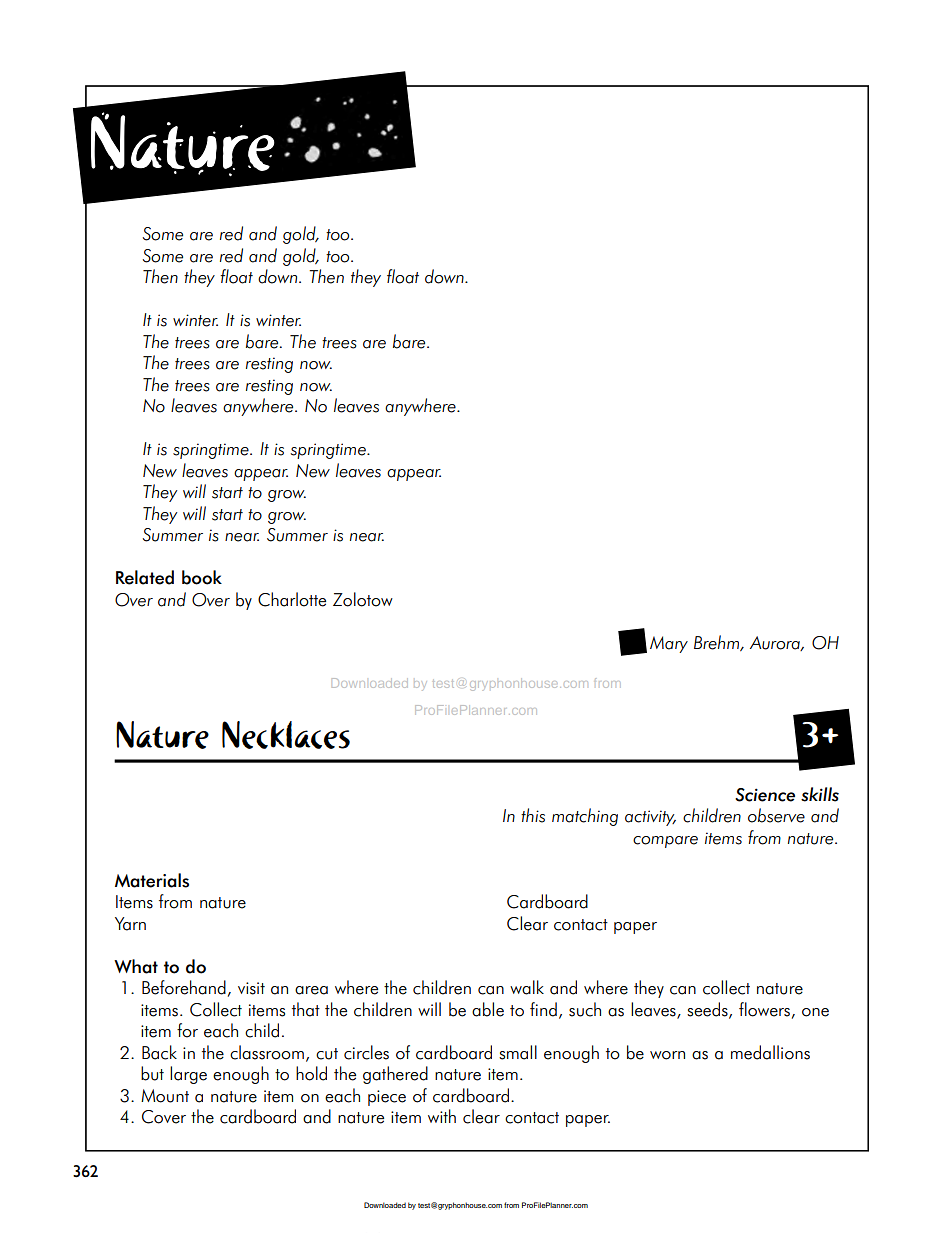 The height and width of the document is (1233, 952). Describe the element at coordinates (527, 987) in the document. I see `walk` at that location.
